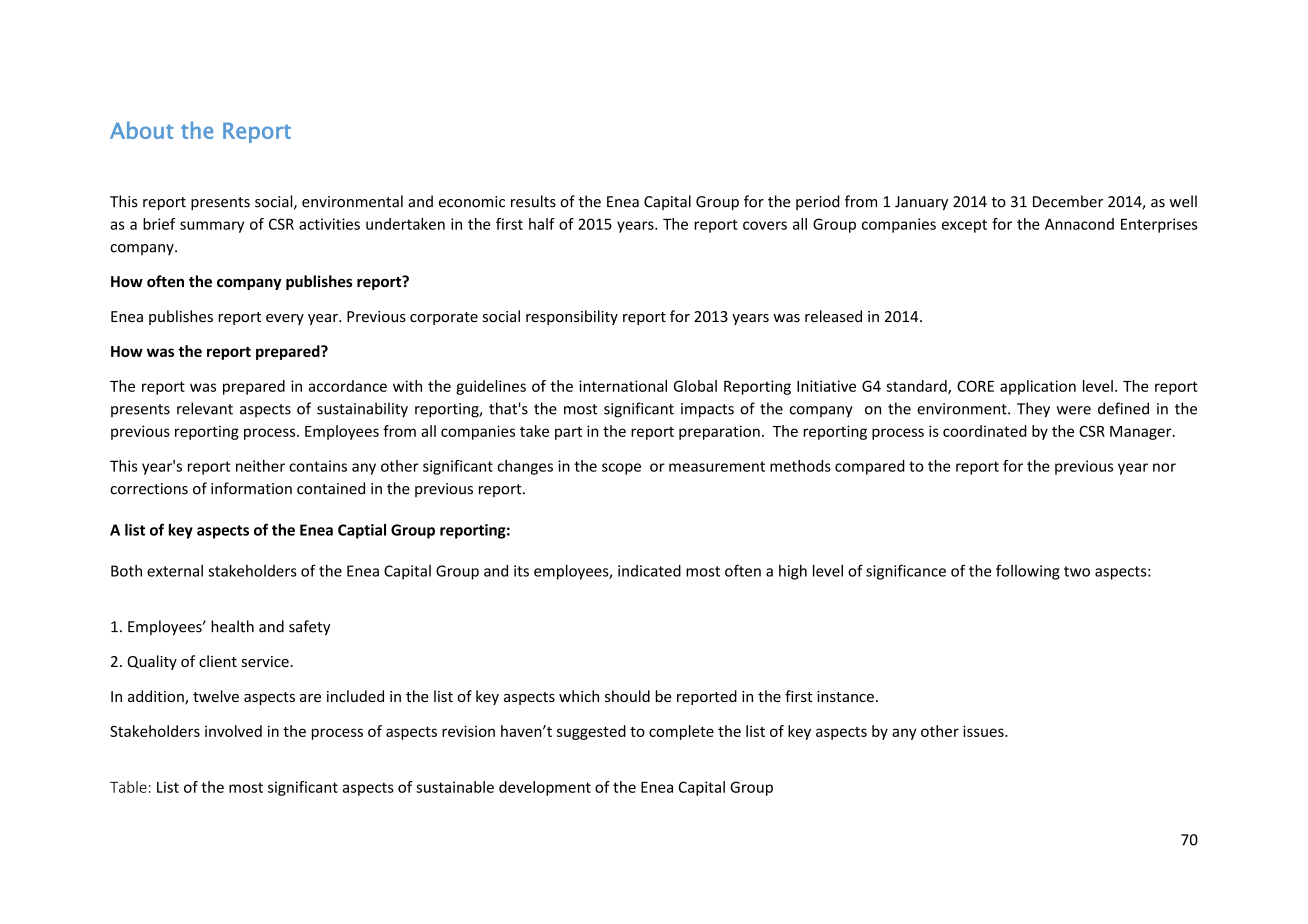 This document has height=924, width=1308. What do you see at coordinates (285, 319) in the document?
I see `every` at bounding box center [285, 319].
